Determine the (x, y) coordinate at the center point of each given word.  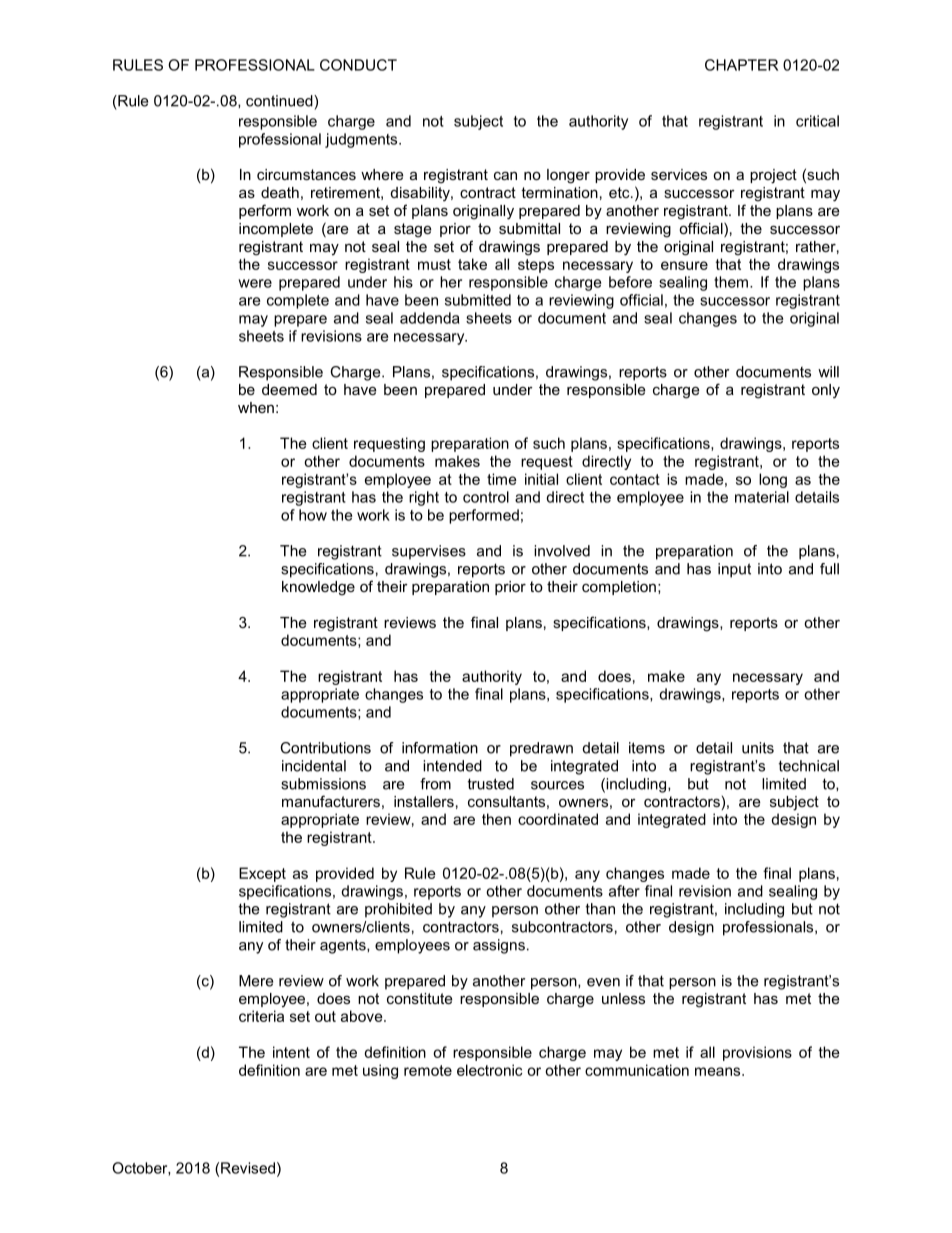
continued (280, 101)
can (505, 175)
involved (562, 551)
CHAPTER (741, 65)
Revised (248, 1168)
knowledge (318, 588)
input (734, 570)
